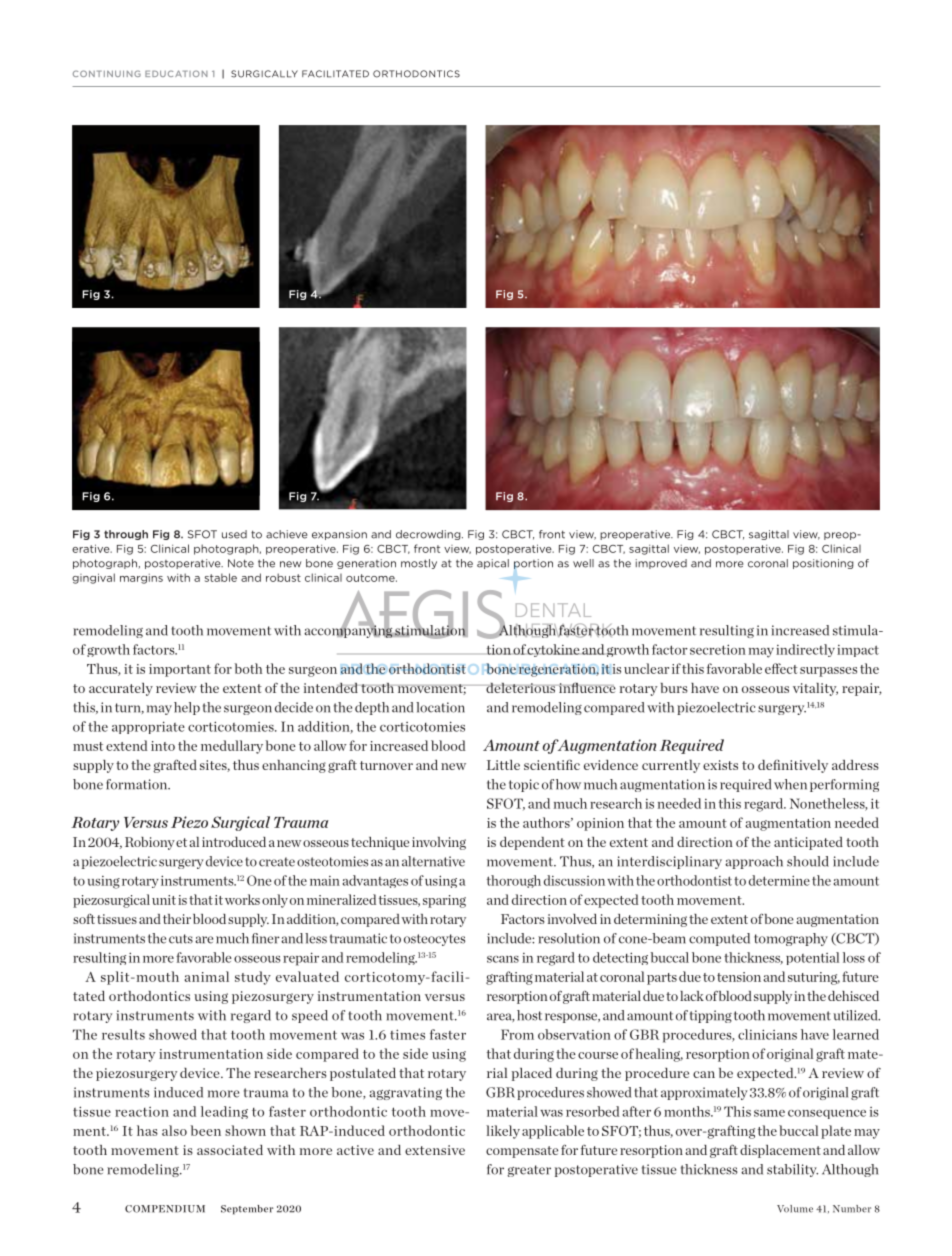 This page has width=952, height=1256. Describe the element at coordinates (661, 564) in the page. I see `improved` at that location.
